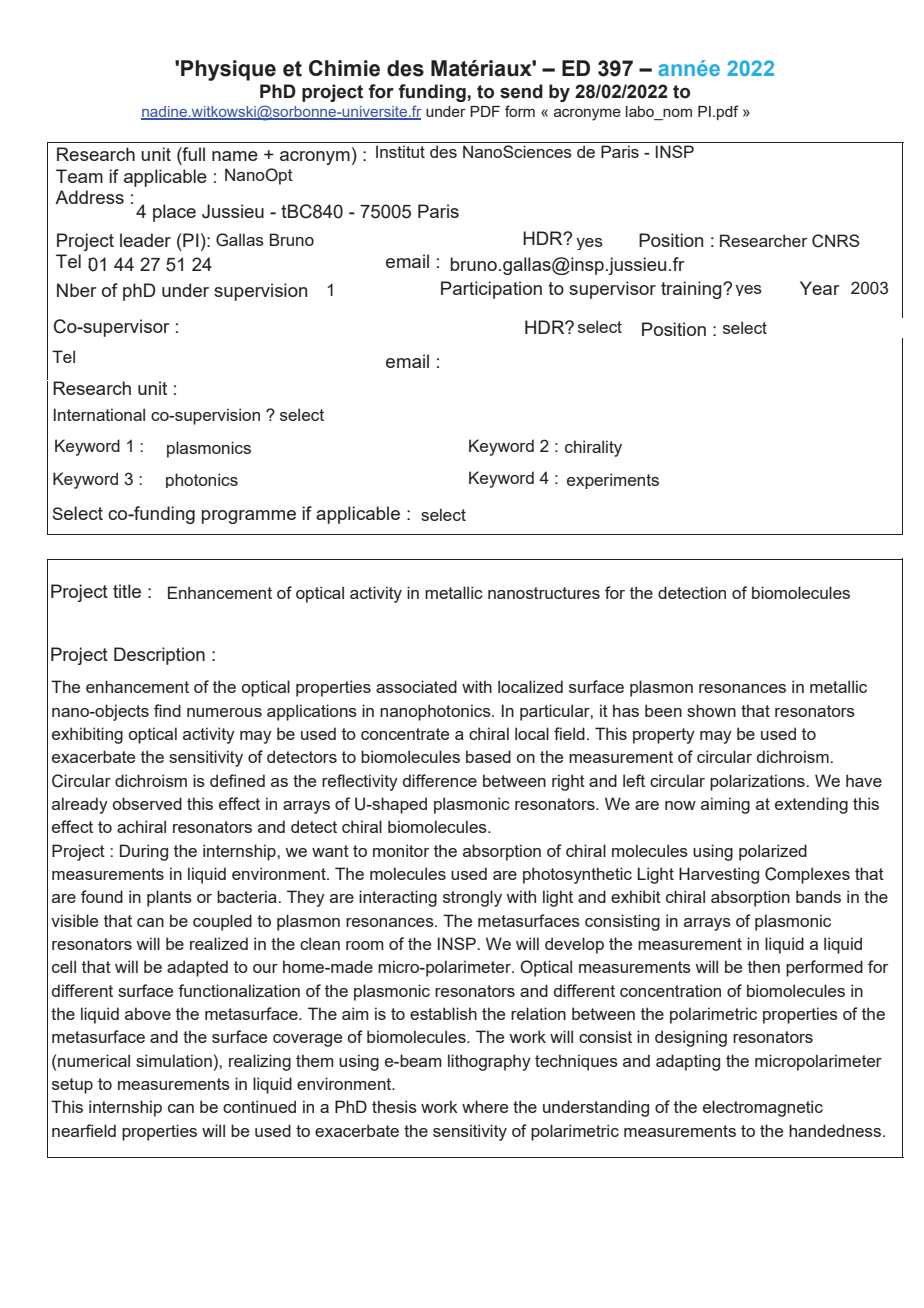 The image size is (924, 1308). Describe the element at coordinates (167, 710) in the document. I see `find` at that location.
